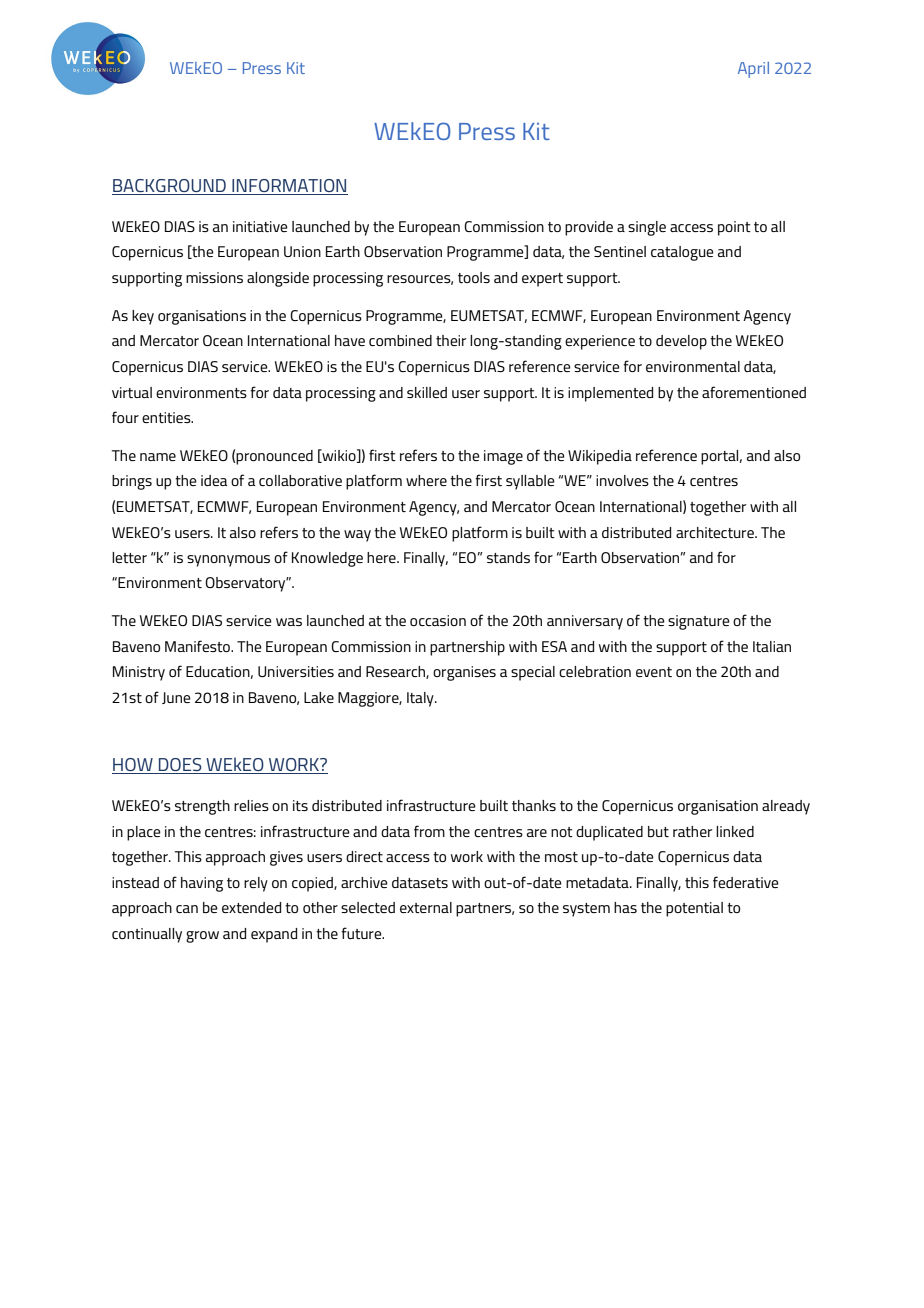  Describe the element at coordinates (198, 646) in the page. I see `Manifesto` at that location.
